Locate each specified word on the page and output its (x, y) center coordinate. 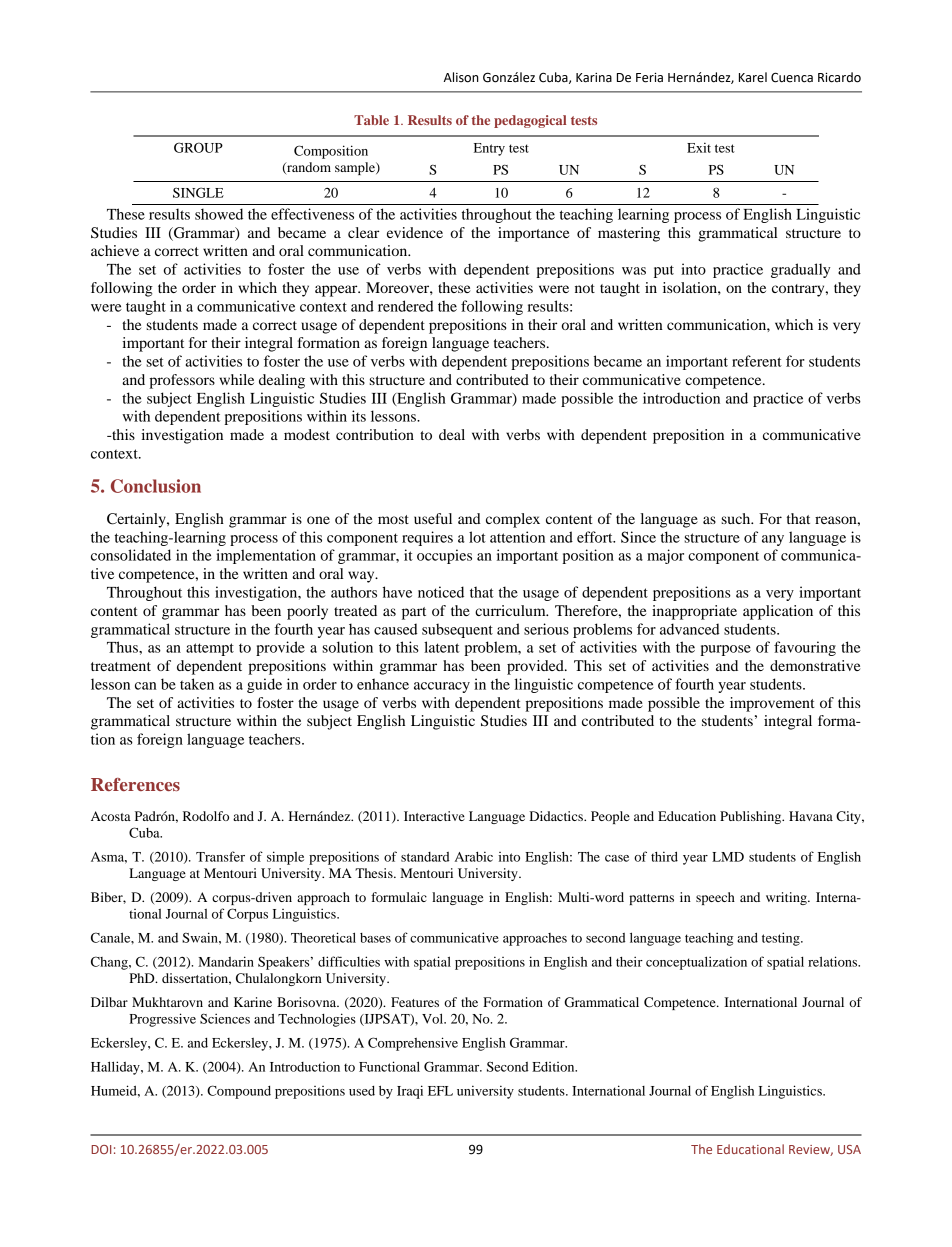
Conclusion (156, 486)
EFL (440, 1091)
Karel (753, 77)
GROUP (198, 147)
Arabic (474, 856)
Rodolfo (206, 816)
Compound (239, 1092)
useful (433, 518)
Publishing (752, 817)
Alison (461, 77)
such (737, 518)
